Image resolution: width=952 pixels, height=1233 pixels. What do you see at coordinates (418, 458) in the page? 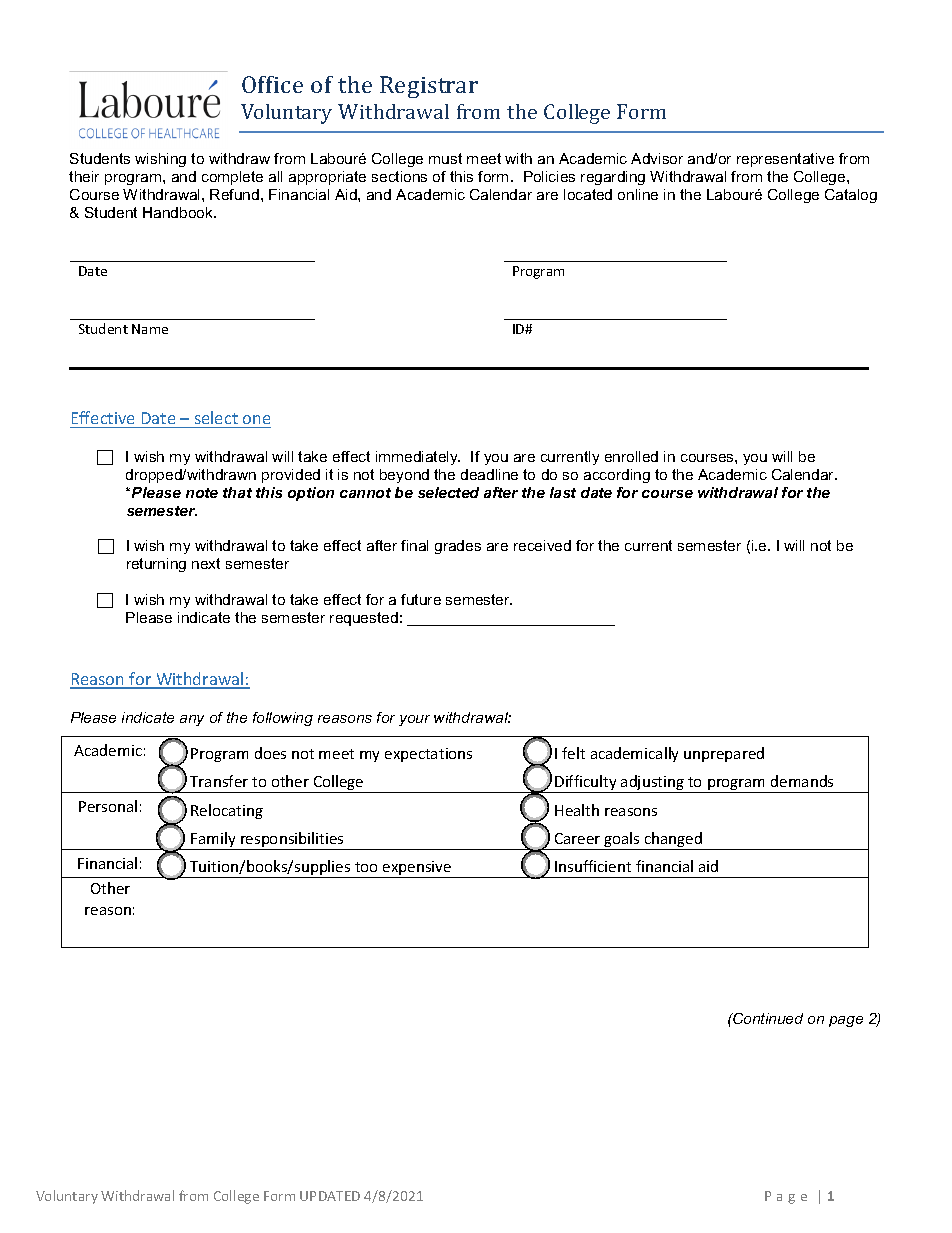
I see `immediately` at bounding box center [418, 458].
